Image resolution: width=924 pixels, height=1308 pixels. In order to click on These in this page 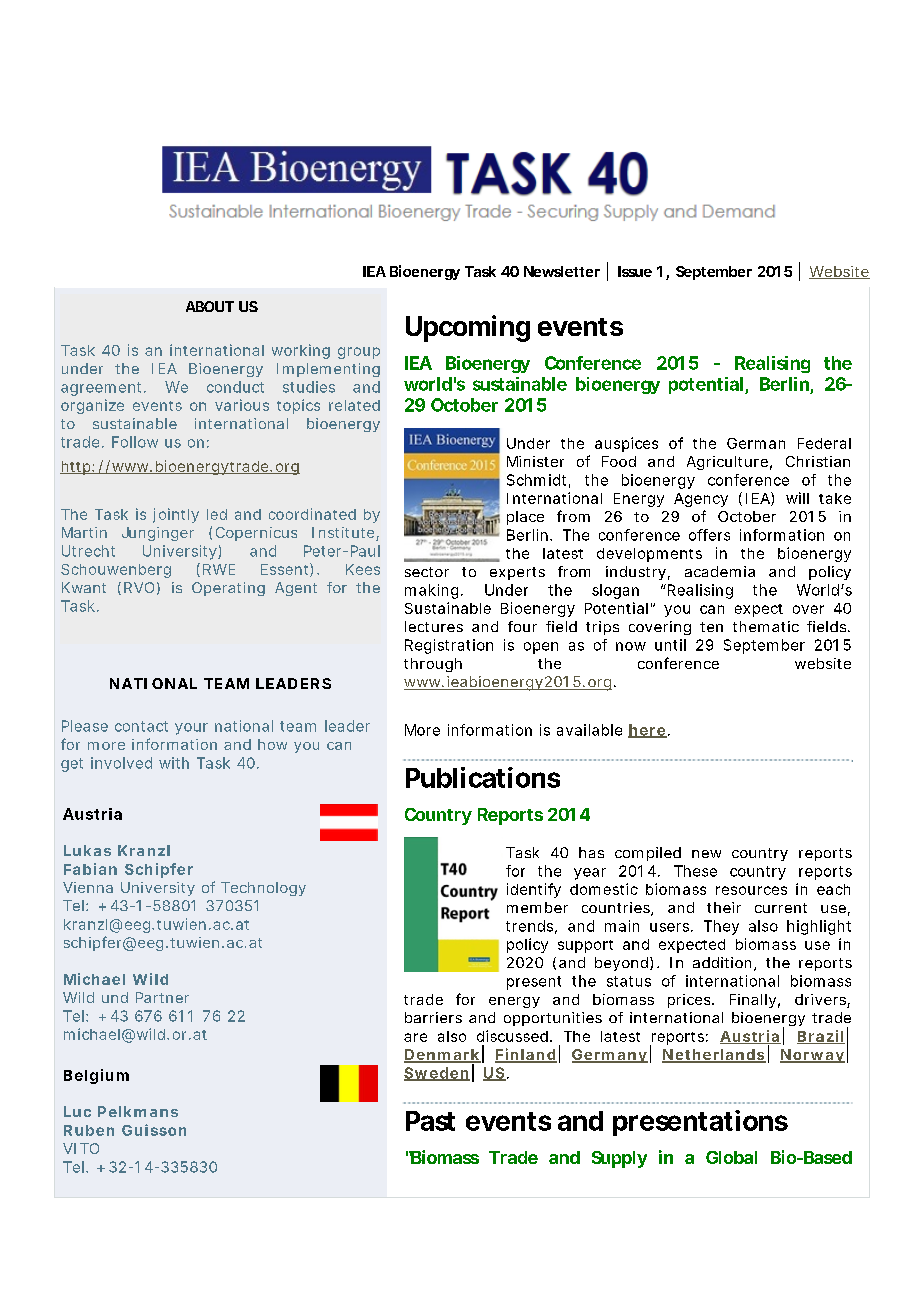, I will do `click(695, 871)`.
